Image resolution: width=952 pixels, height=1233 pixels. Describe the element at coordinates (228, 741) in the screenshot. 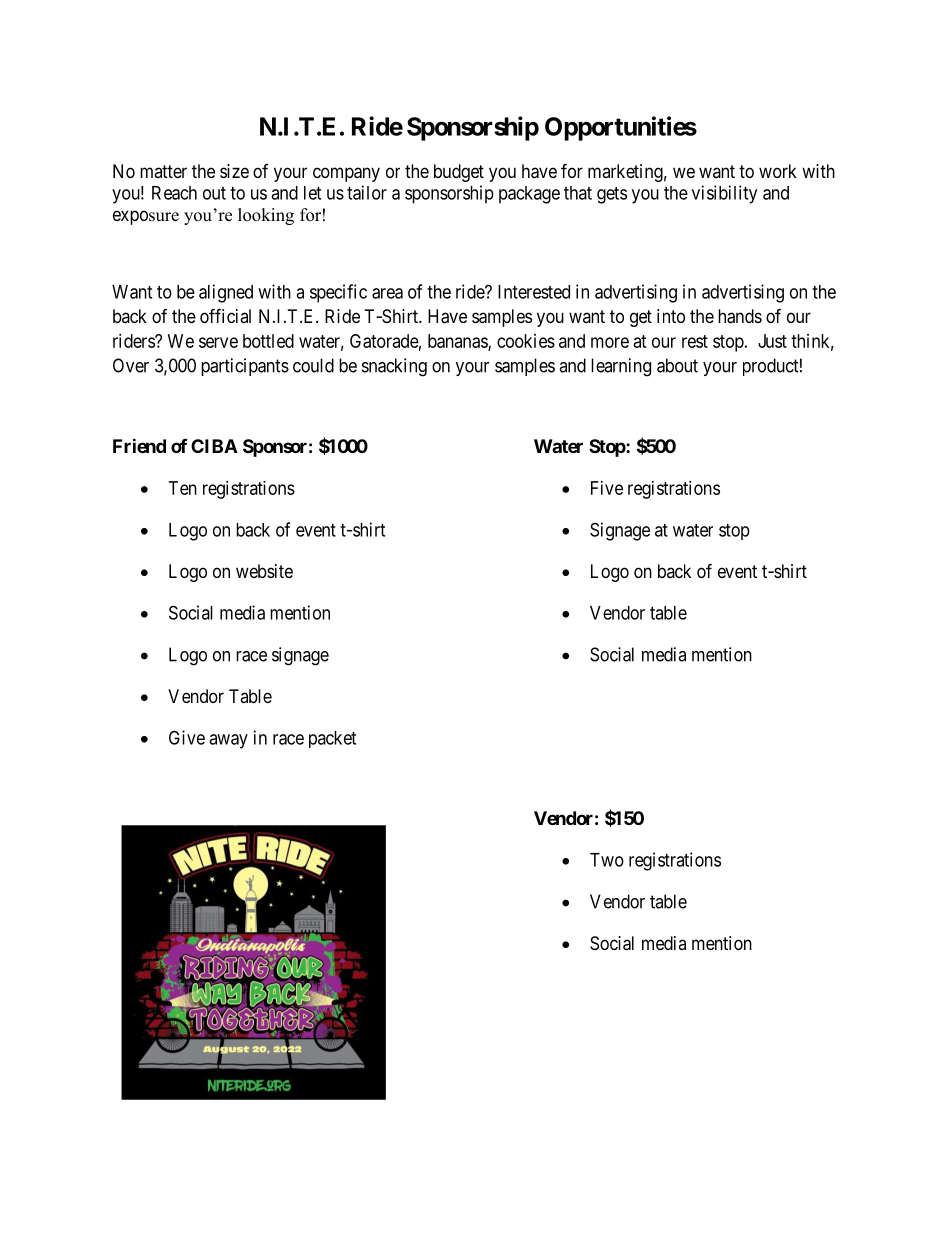

I see `away` at that location.
